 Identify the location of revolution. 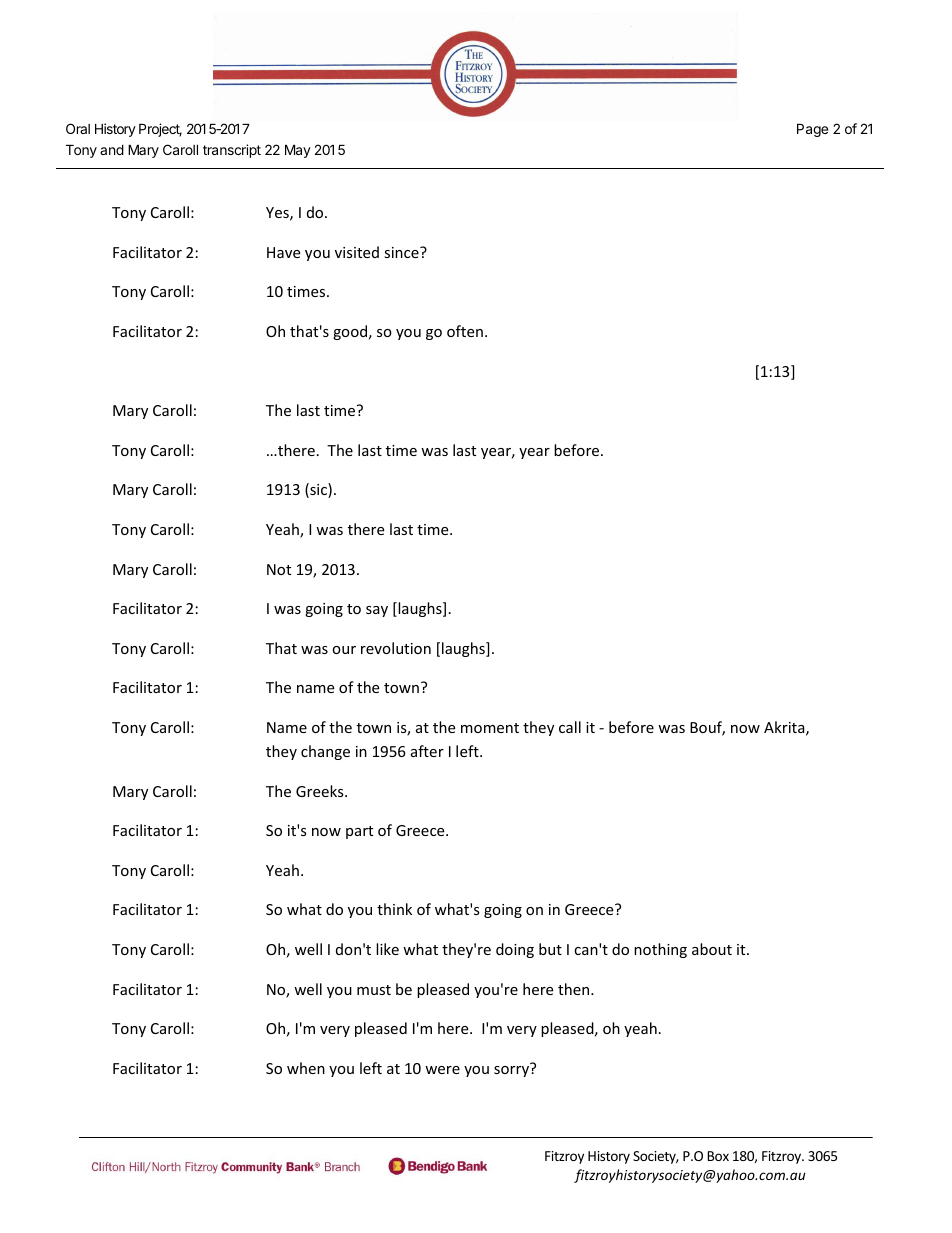
(396, 648).
